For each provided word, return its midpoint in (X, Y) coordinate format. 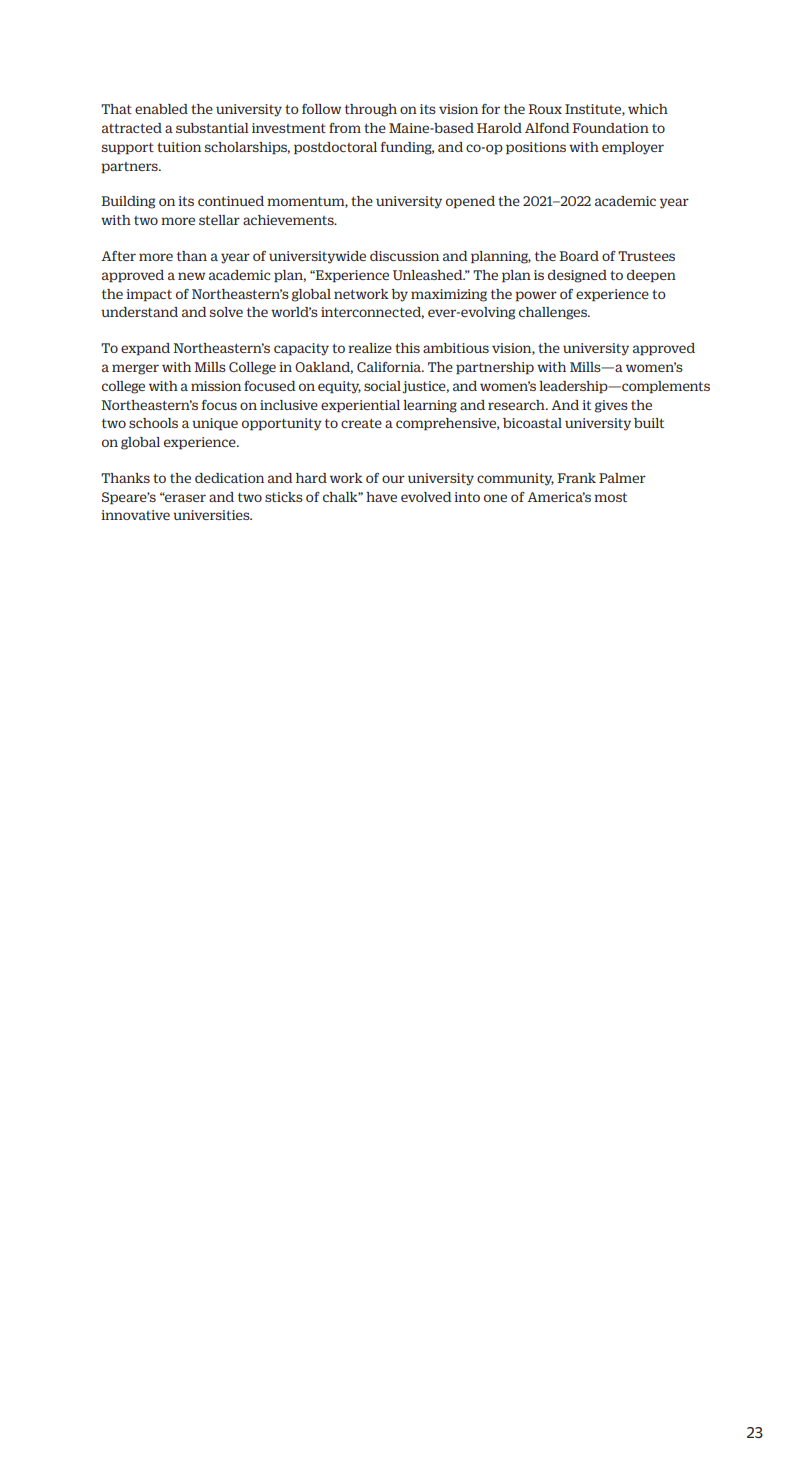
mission (216, 386)
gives (611, 406)
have (381, 497)
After (118, 256)
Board (579, 256)
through (371, 110)
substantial (212, 128)
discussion (404, 256)
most (610, 497)
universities (212, 515)
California (390, 367)
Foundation (610, 128)
